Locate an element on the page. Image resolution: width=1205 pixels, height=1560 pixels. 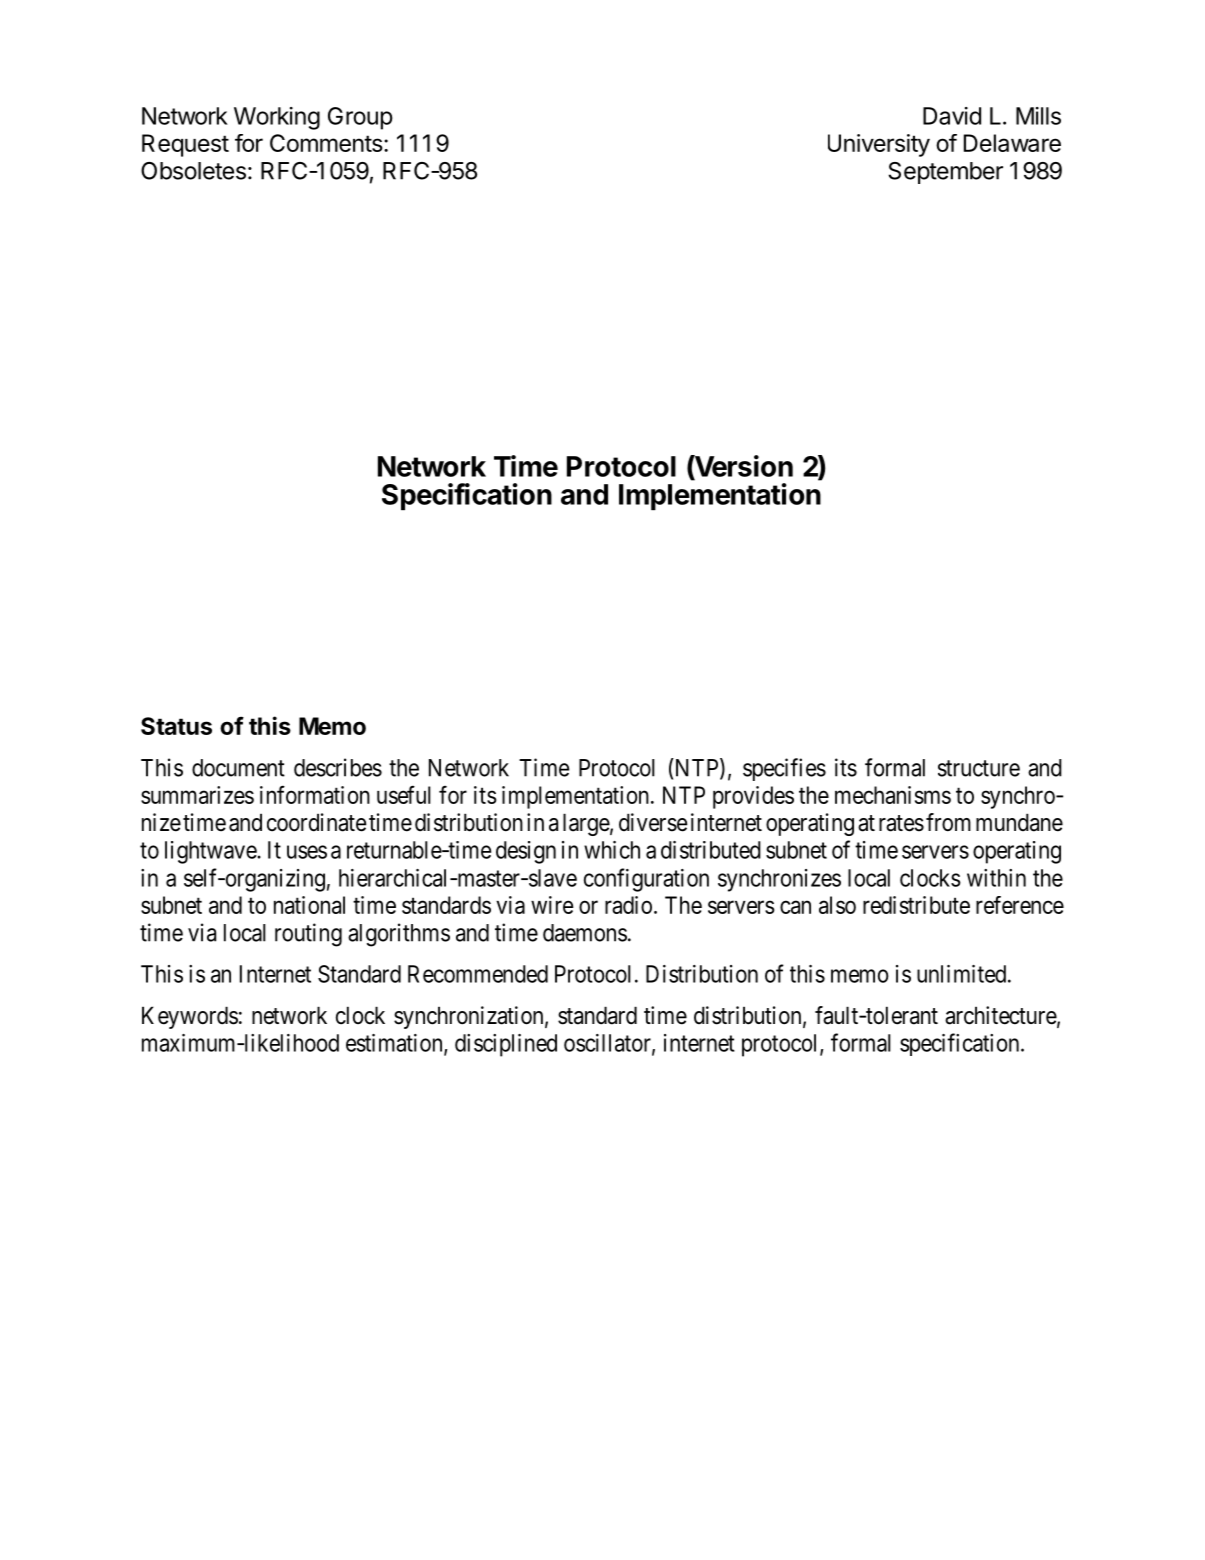
Request is located at coordinates (185, 145).
